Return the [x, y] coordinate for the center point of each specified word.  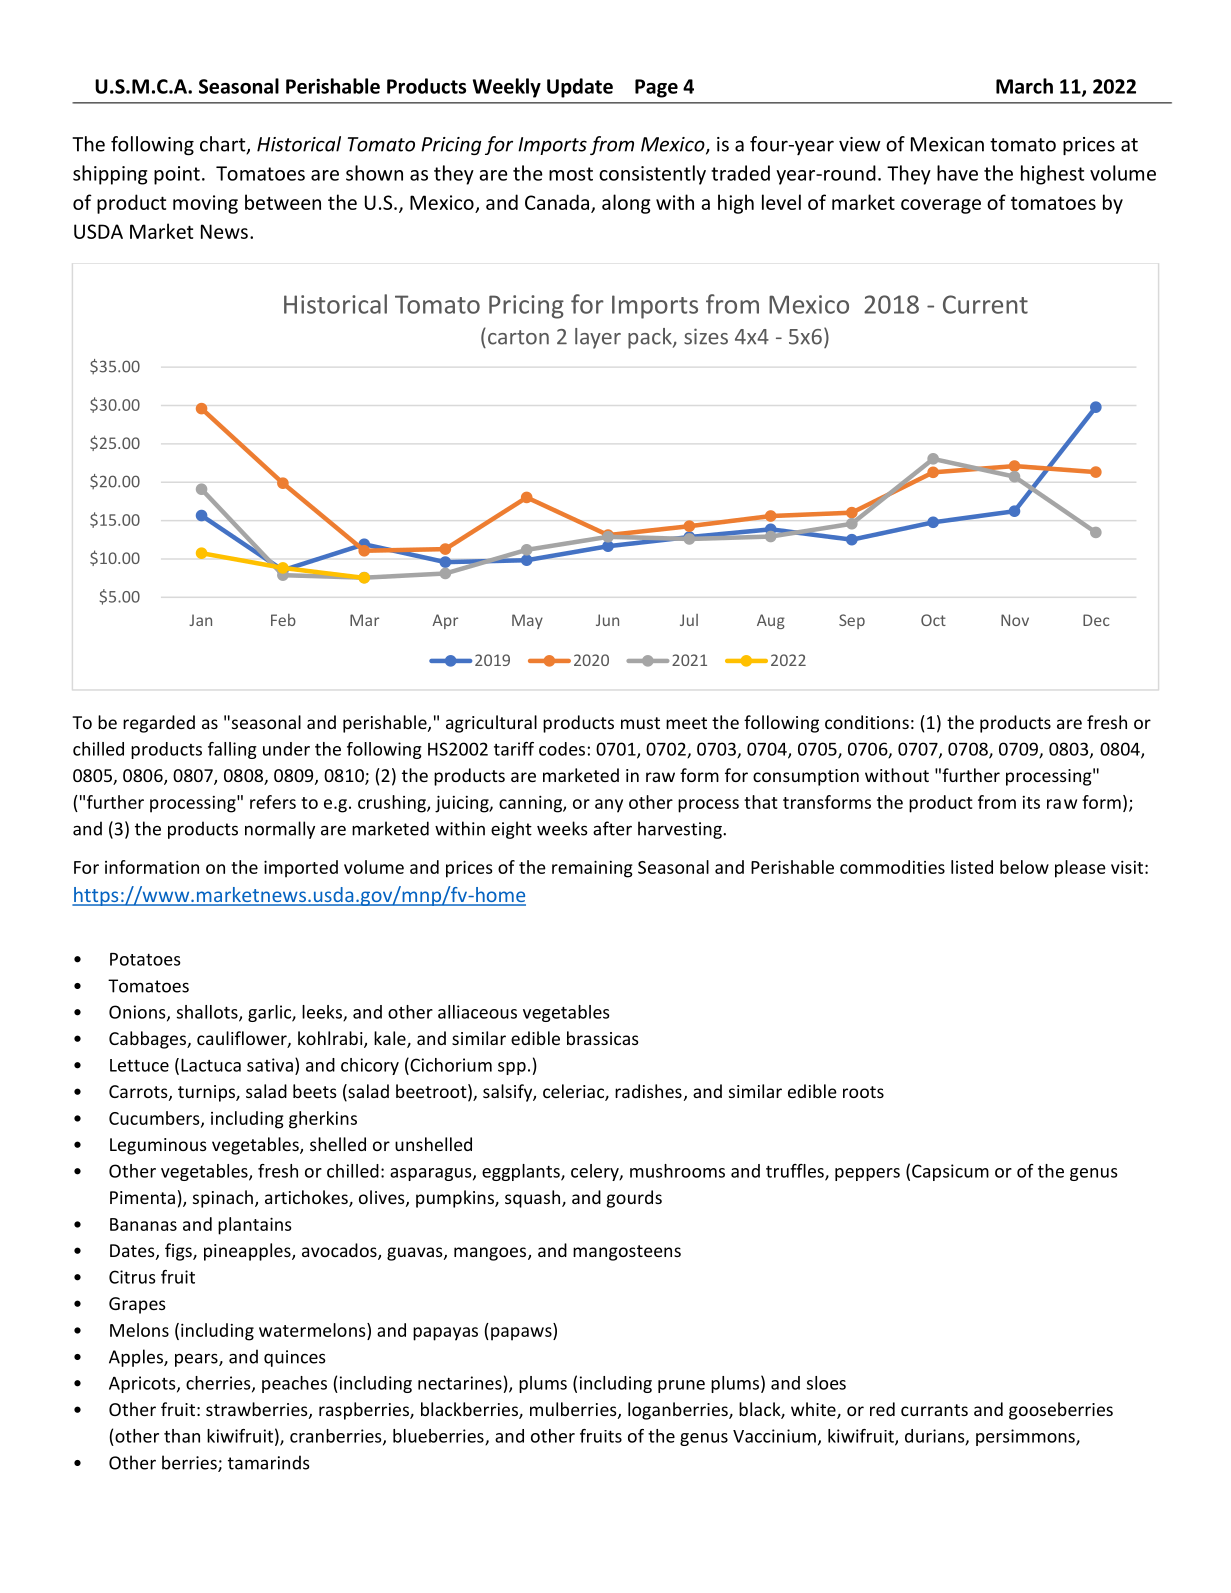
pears [197, 1360]
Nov [1015, 620]
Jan [200, 620]
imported [301, 869]
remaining [592, 869]
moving [205, 204]
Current [985, 304]
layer [598, 338]
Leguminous [158, 1146]
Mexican [947, 144]
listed [972, 867]
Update [580, 88]
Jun [607, 620]
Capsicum [950, 1172]
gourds [634, 1199]
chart [224, 145]
